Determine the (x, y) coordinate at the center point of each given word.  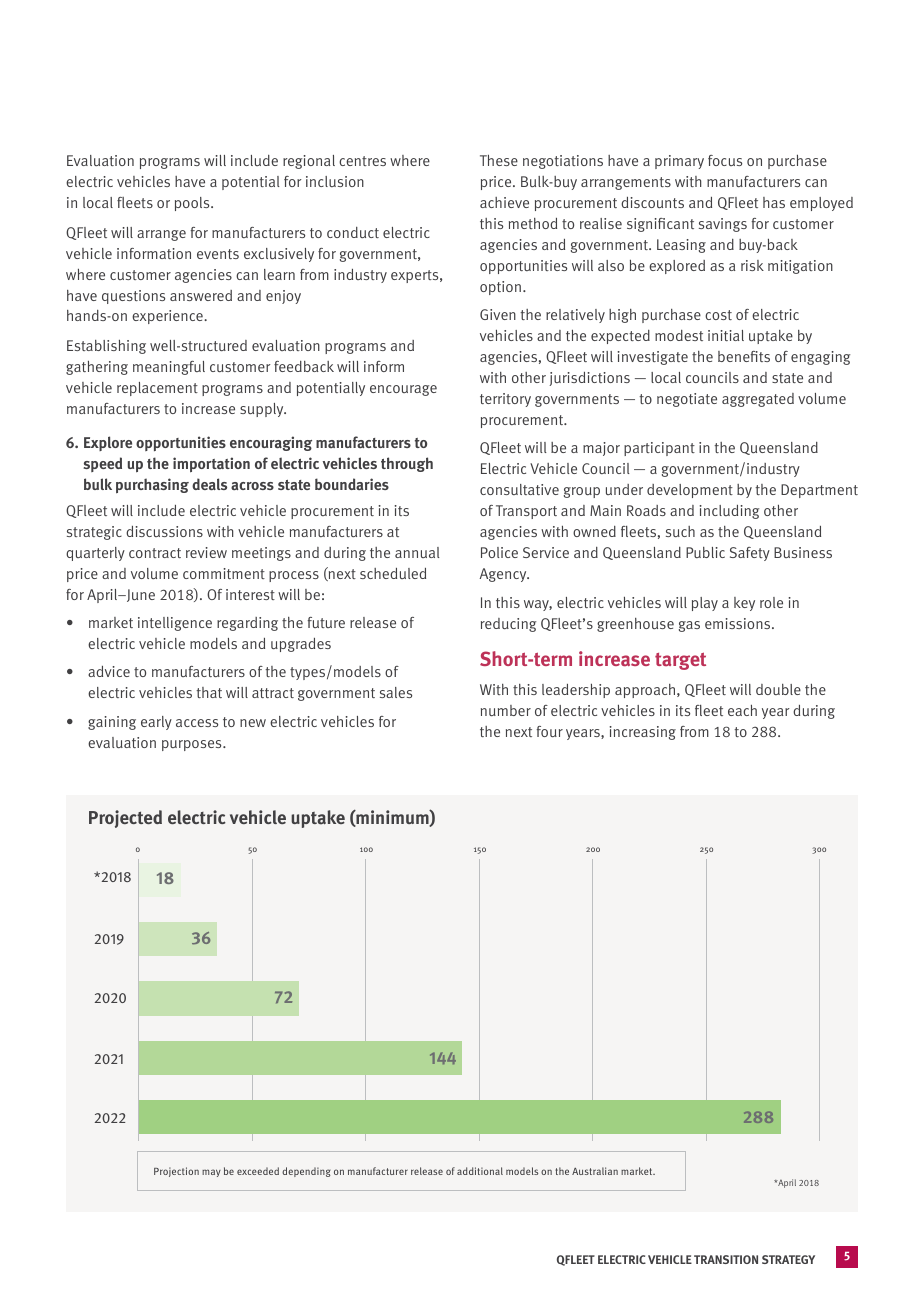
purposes (193, 745)
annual (417, 552)
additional (480, 1171)
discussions (164, 531)
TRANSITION (726, 1259)
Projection (176, 1172)
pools (193, 204)
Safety (750, 554)
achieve (504, 202)
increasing (643, 733)
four (550, 731)
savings (723, 225)
